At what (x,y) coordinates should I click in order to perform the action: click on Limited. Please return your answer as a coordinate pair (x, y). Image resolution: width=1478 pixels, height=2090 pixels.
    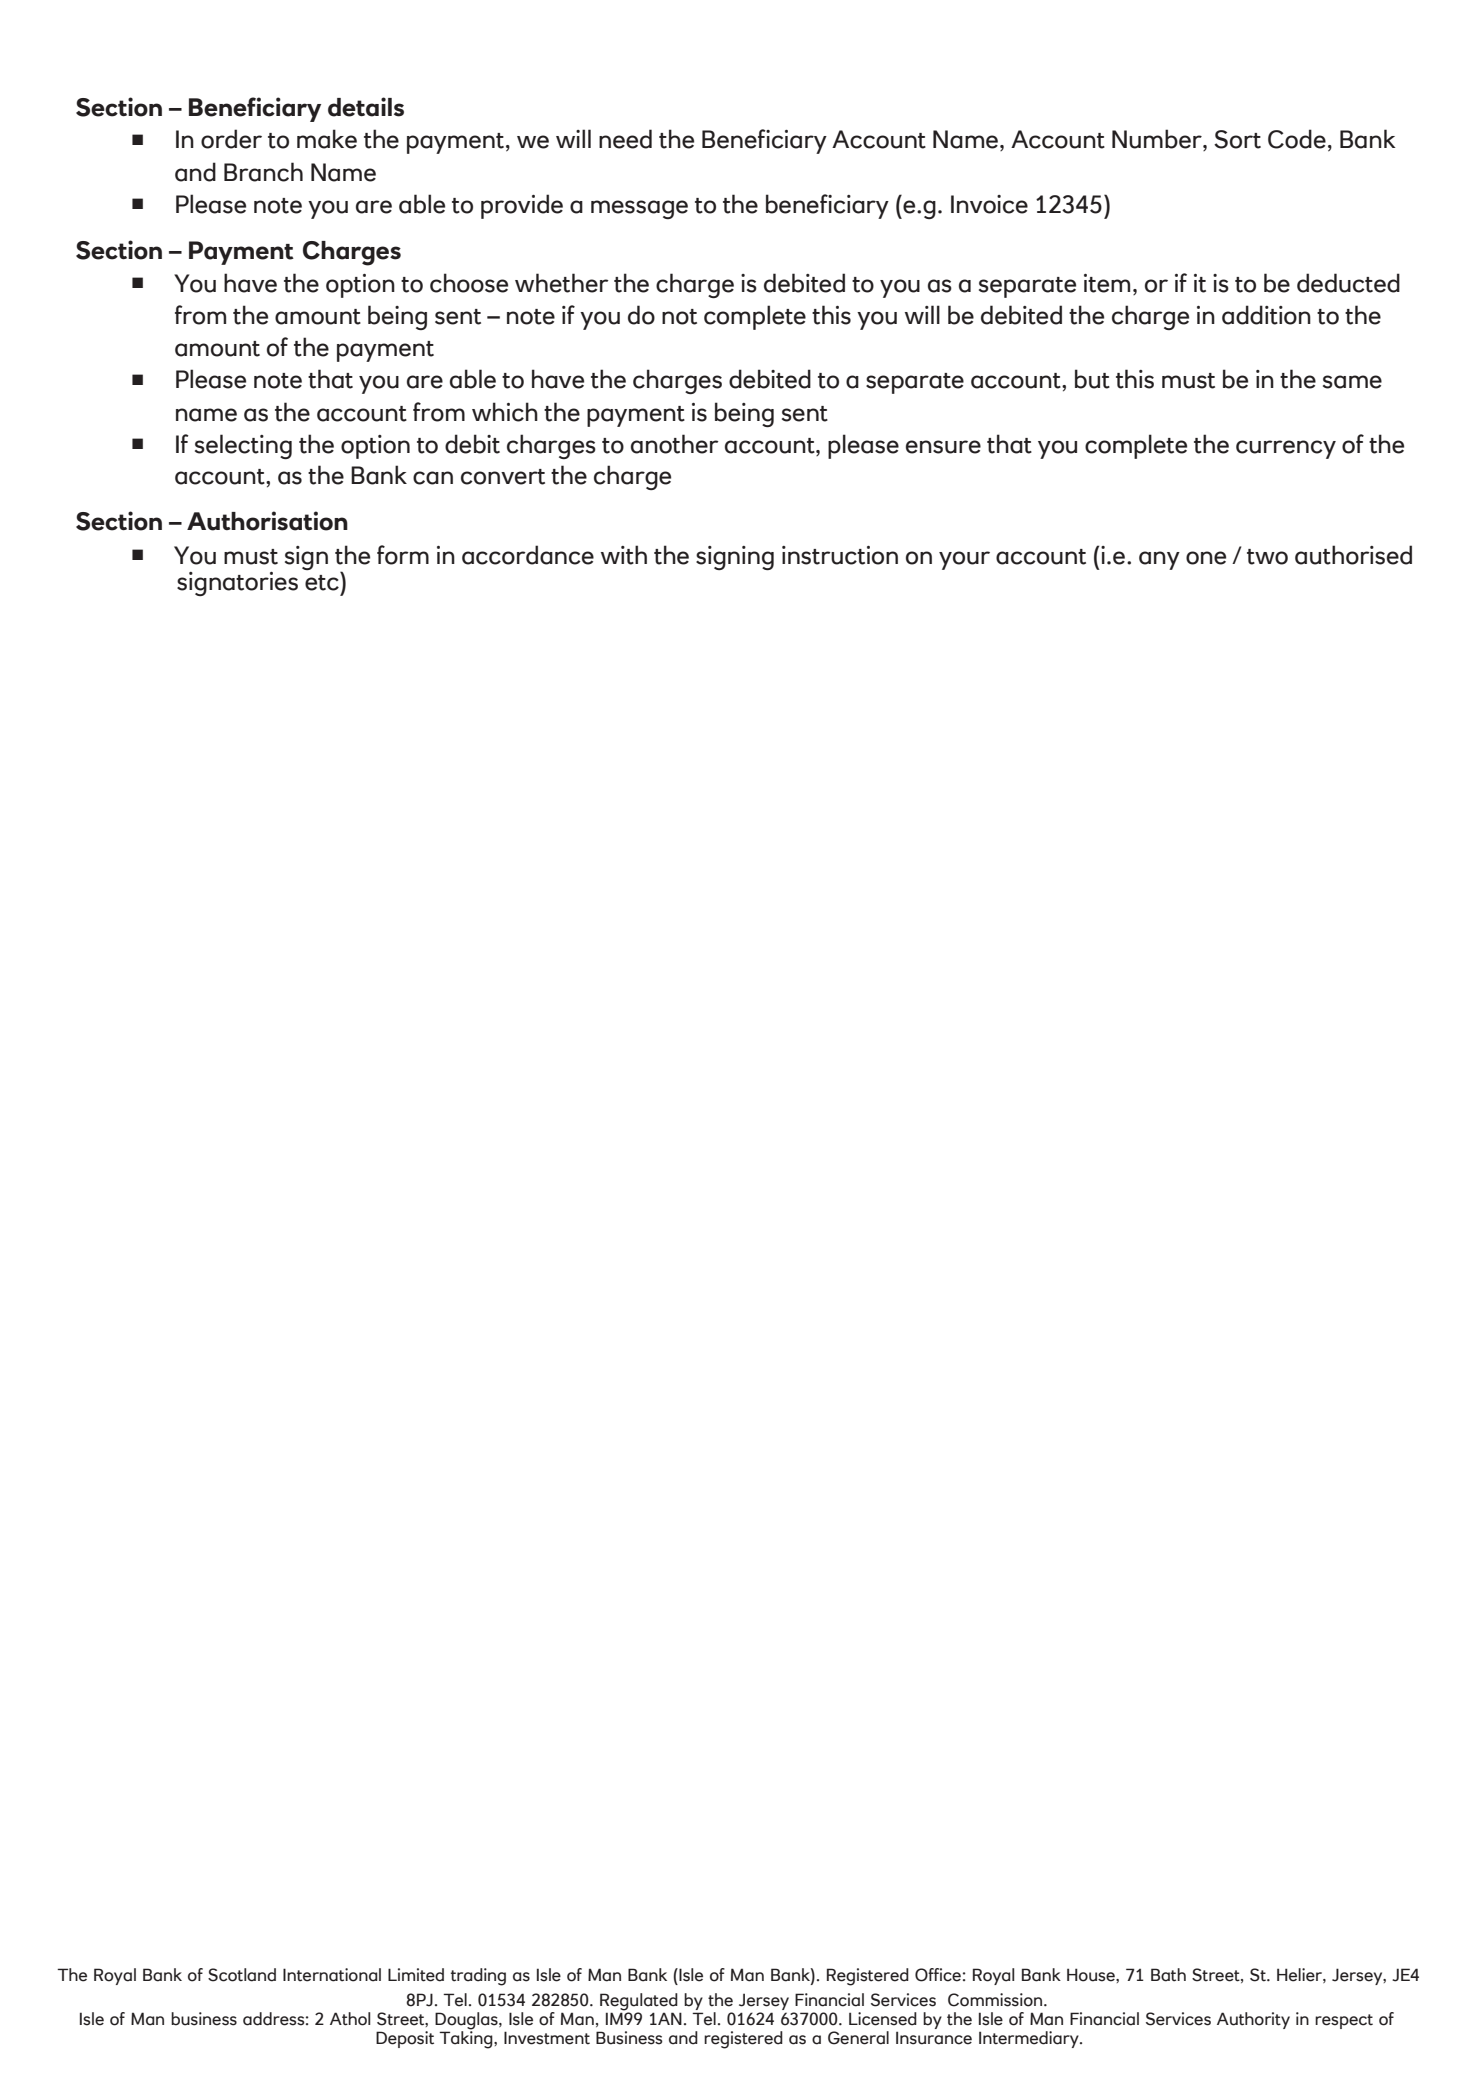
    Looking at the image, I should click on (416, 1975).
